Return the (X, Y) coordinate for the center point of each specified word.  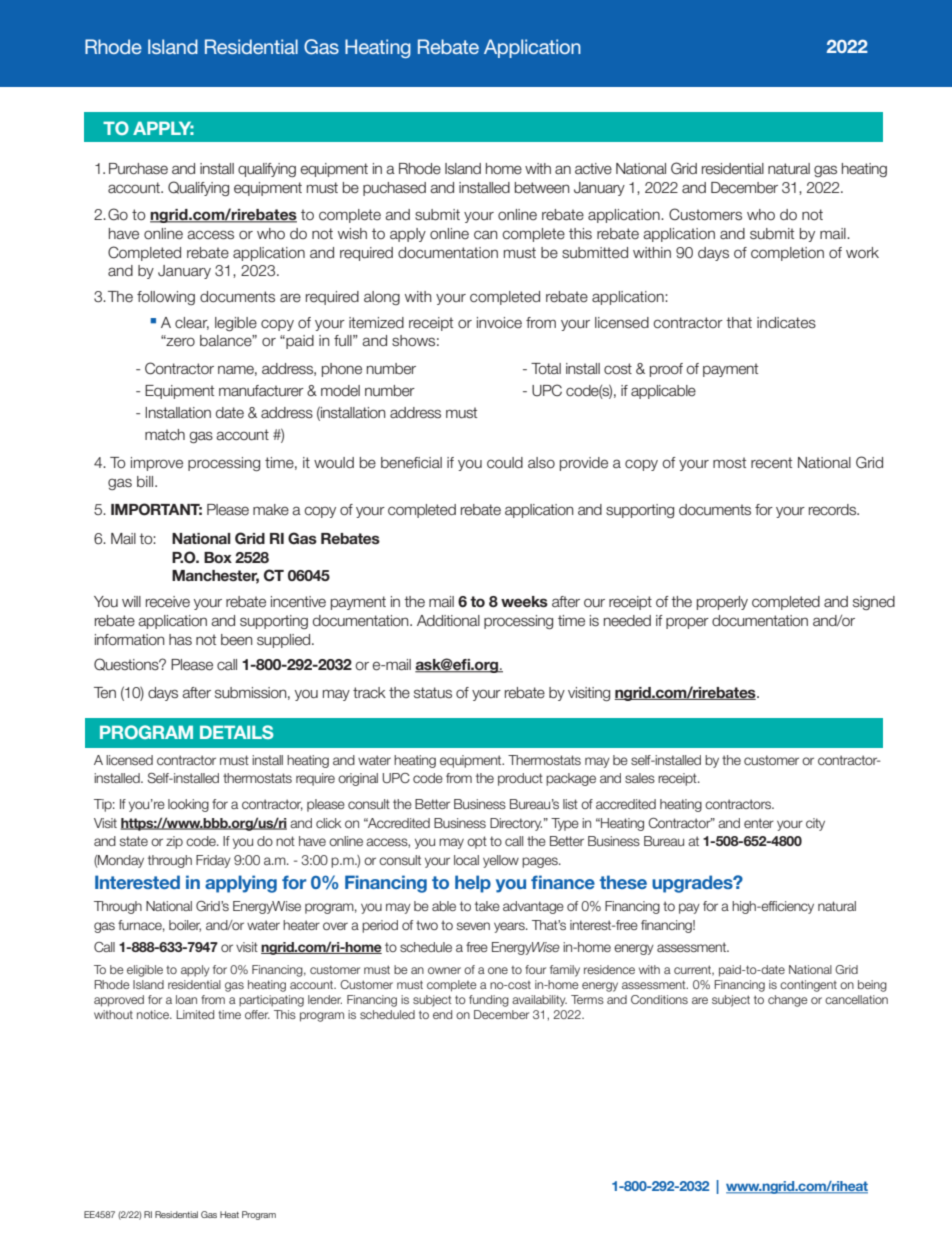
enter (759, 823)
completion (787, 254)
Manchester (215, 577)
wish (352, 233)
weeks (524, 601)
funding (489, 1001)
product (520, 779)
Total (546, 369)
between (542, 188)
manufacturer (261, 391)
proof (666, 370)
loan (186, 999)
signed (874, 603)
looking (188, 805)
